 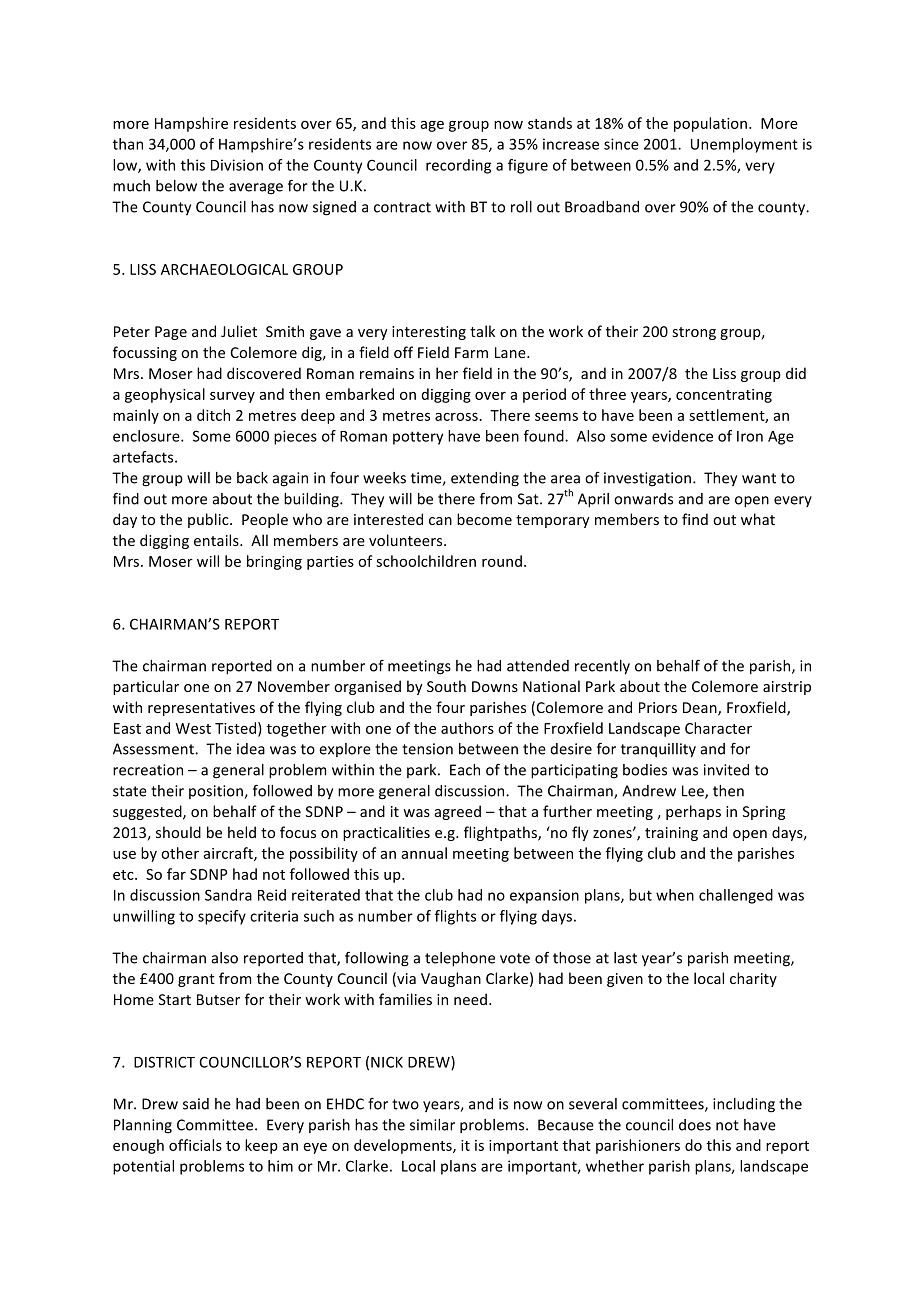 I want to click on Sandra, so click(x=228, y=895).
